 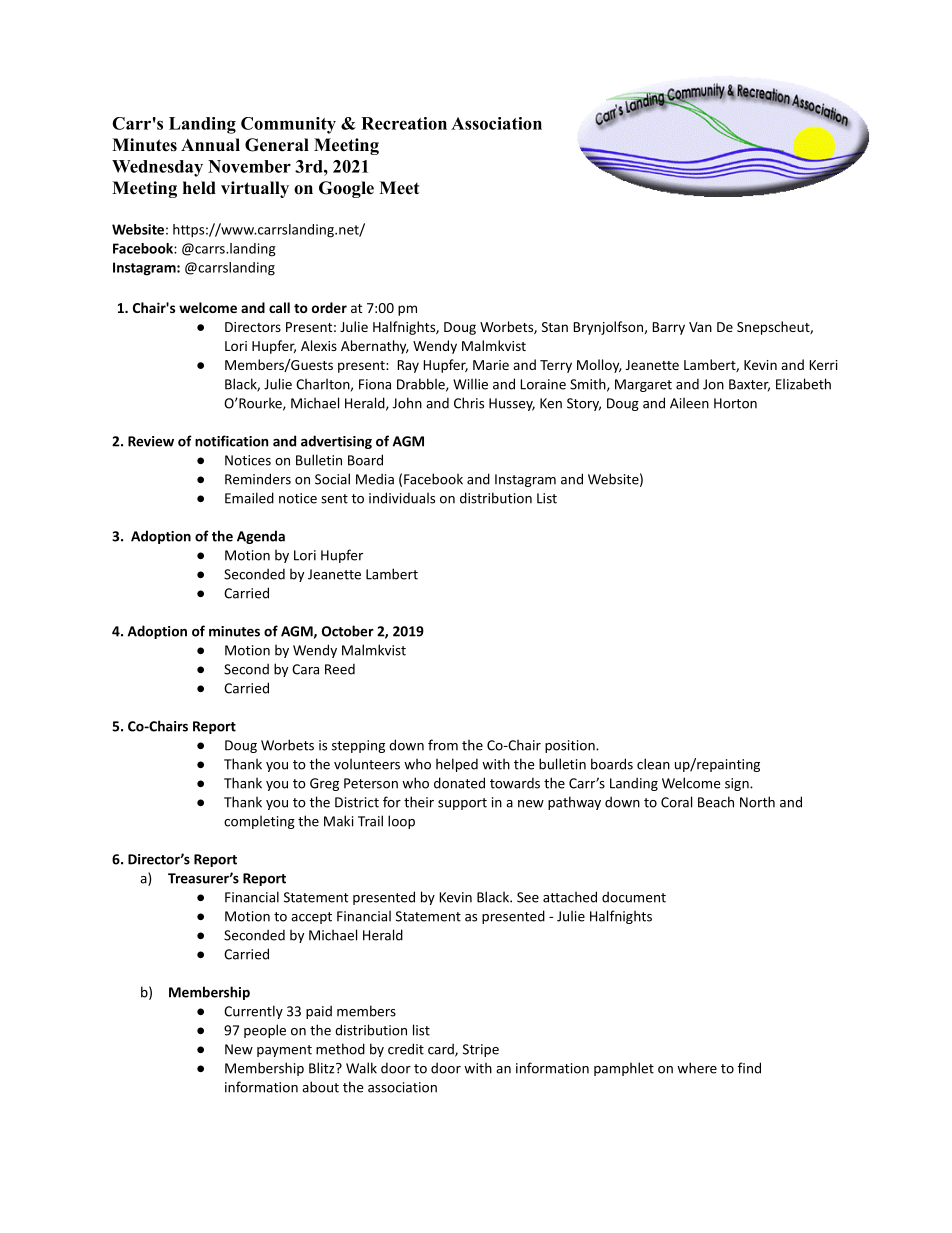 I want to click on people, so click(x=265, y=1031).
